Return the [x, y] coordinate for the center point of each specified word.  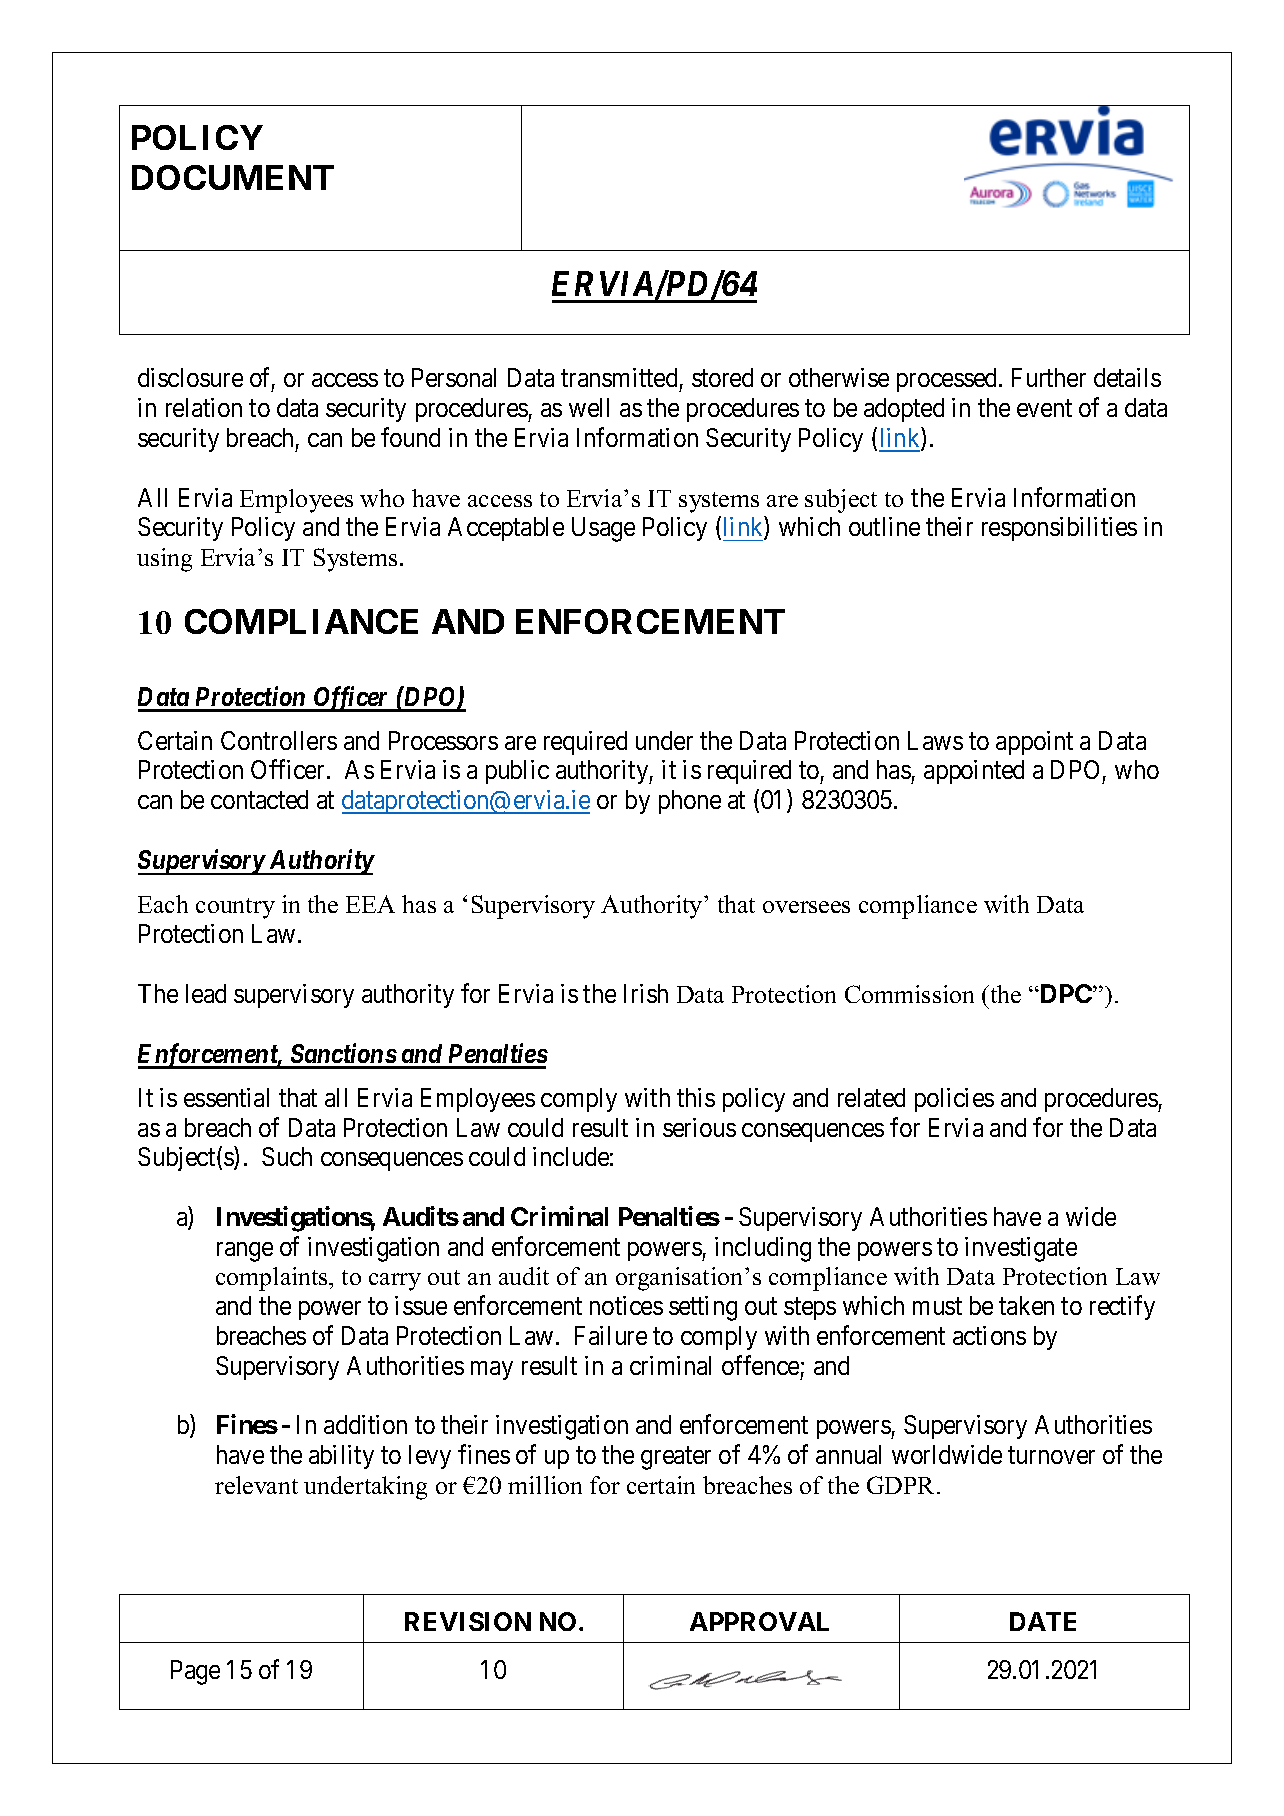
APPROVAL [759, 1621]
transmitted [619, 377]
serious [699, 1127]
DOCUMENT [233, 177]
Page [195, 1672]
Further [1049, 377]
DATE [1043, 1621]
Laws [935, 740]
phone [690, 802]
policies [954, 1100]
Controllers [279, 740]
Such [287, 1156]
